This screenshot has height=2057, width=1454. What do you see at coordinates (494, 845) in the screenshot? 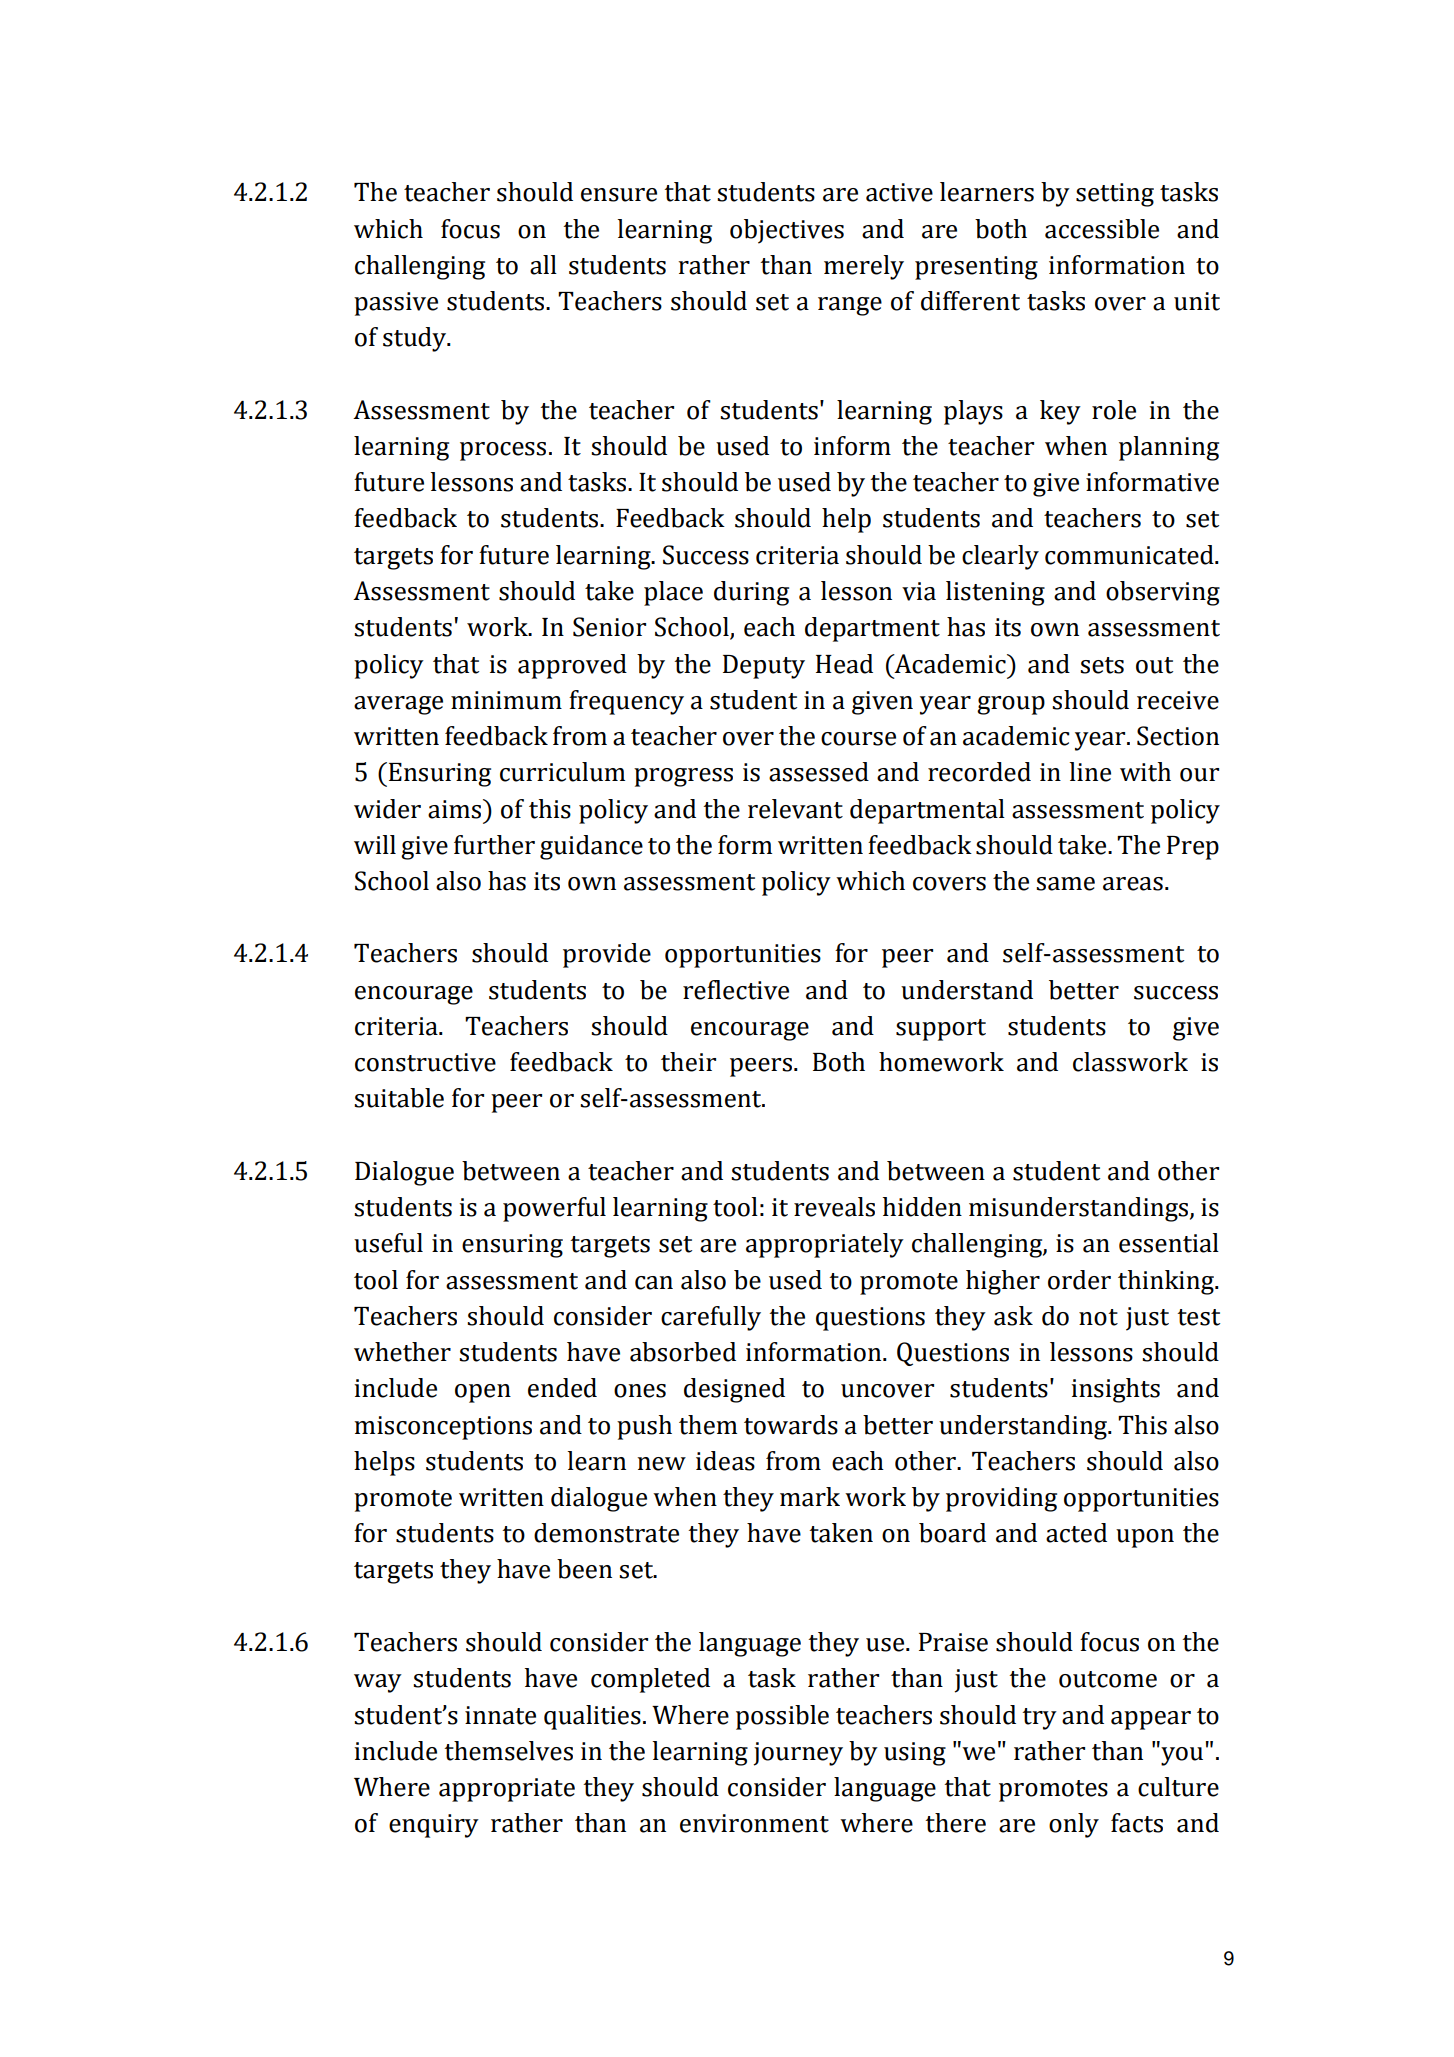
I see `further` at bounding box center [494, 845].
